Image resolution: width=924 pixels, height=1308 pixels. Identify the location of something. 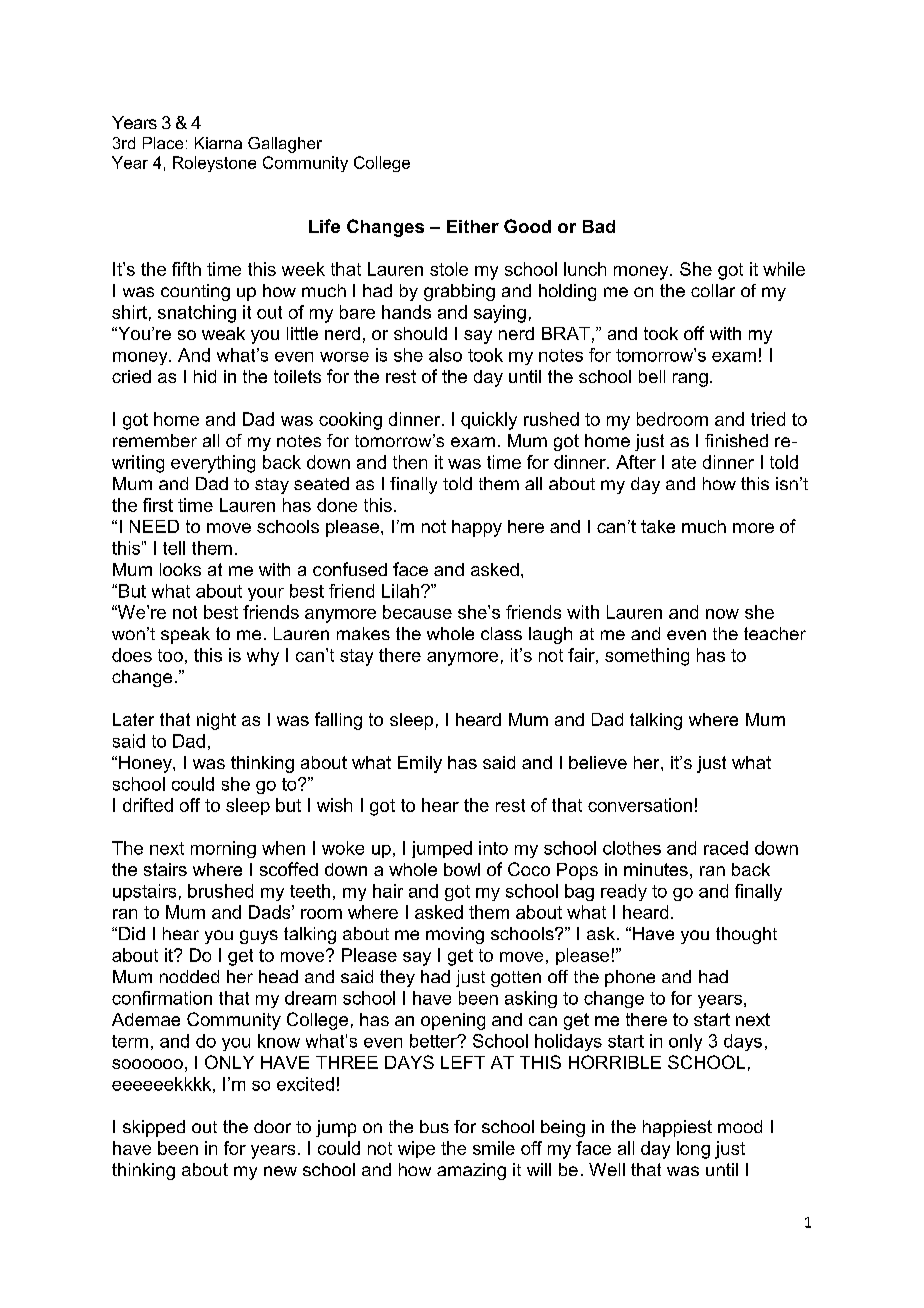
(647, 657).
